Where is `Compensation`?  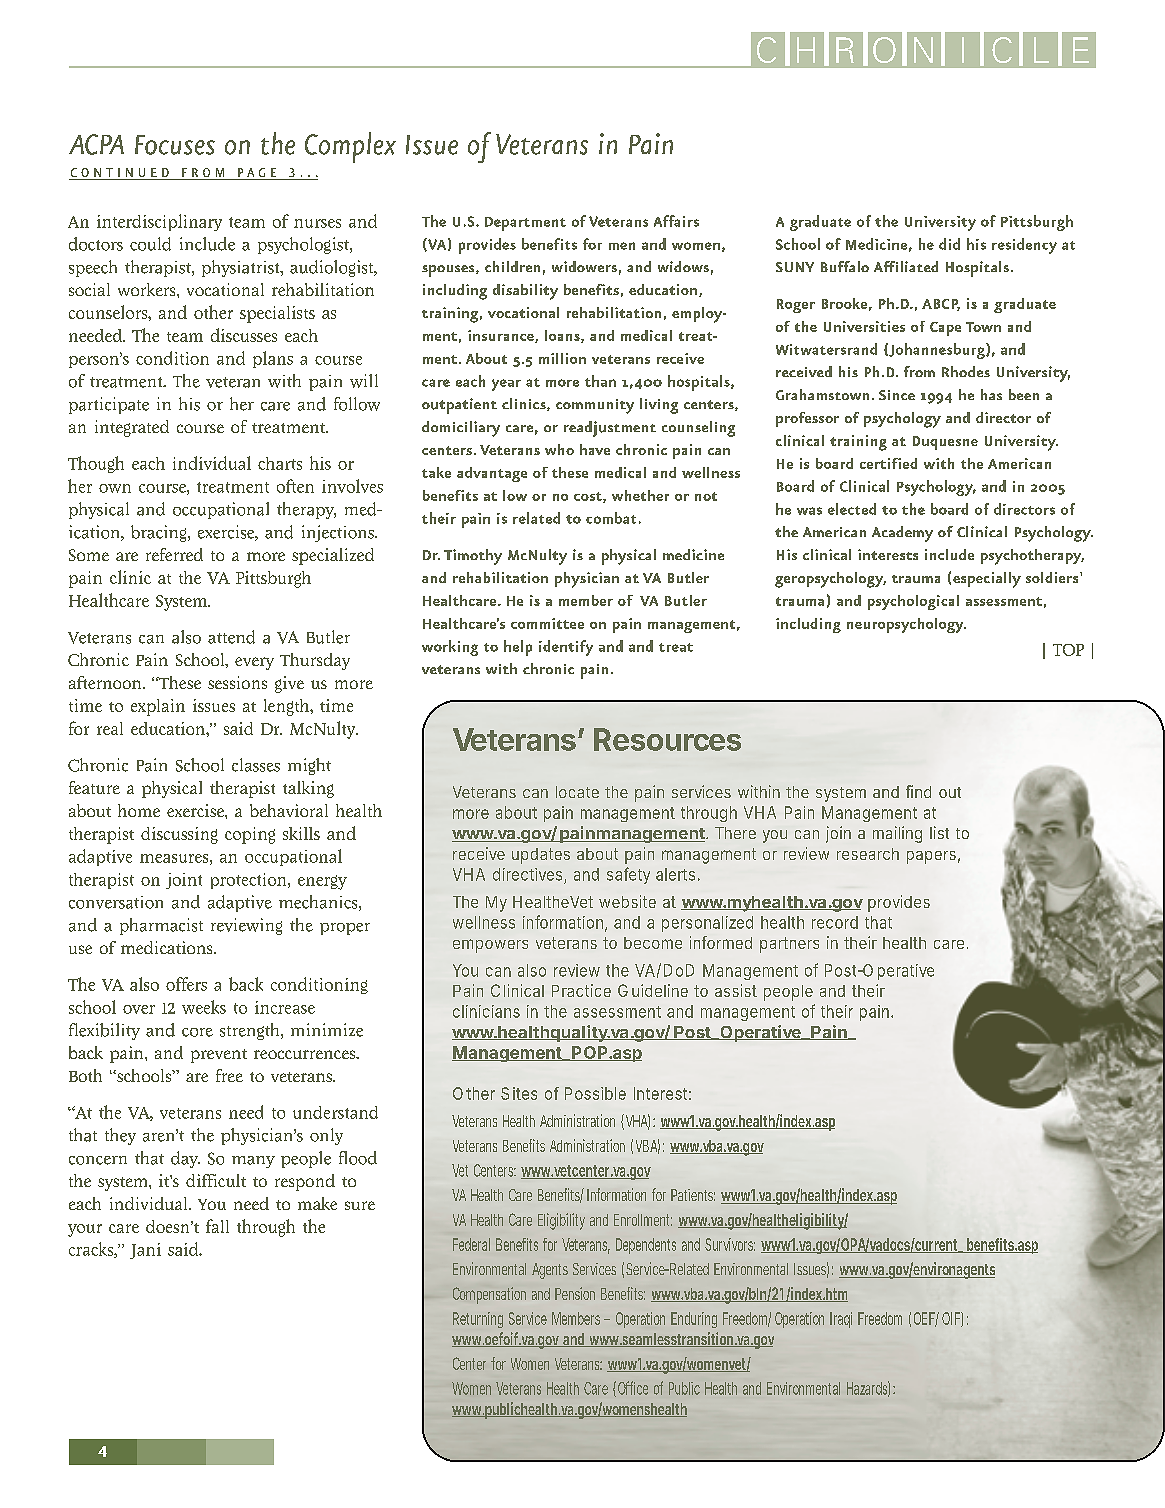 Compensation is located at coordinates (489, 1295).
